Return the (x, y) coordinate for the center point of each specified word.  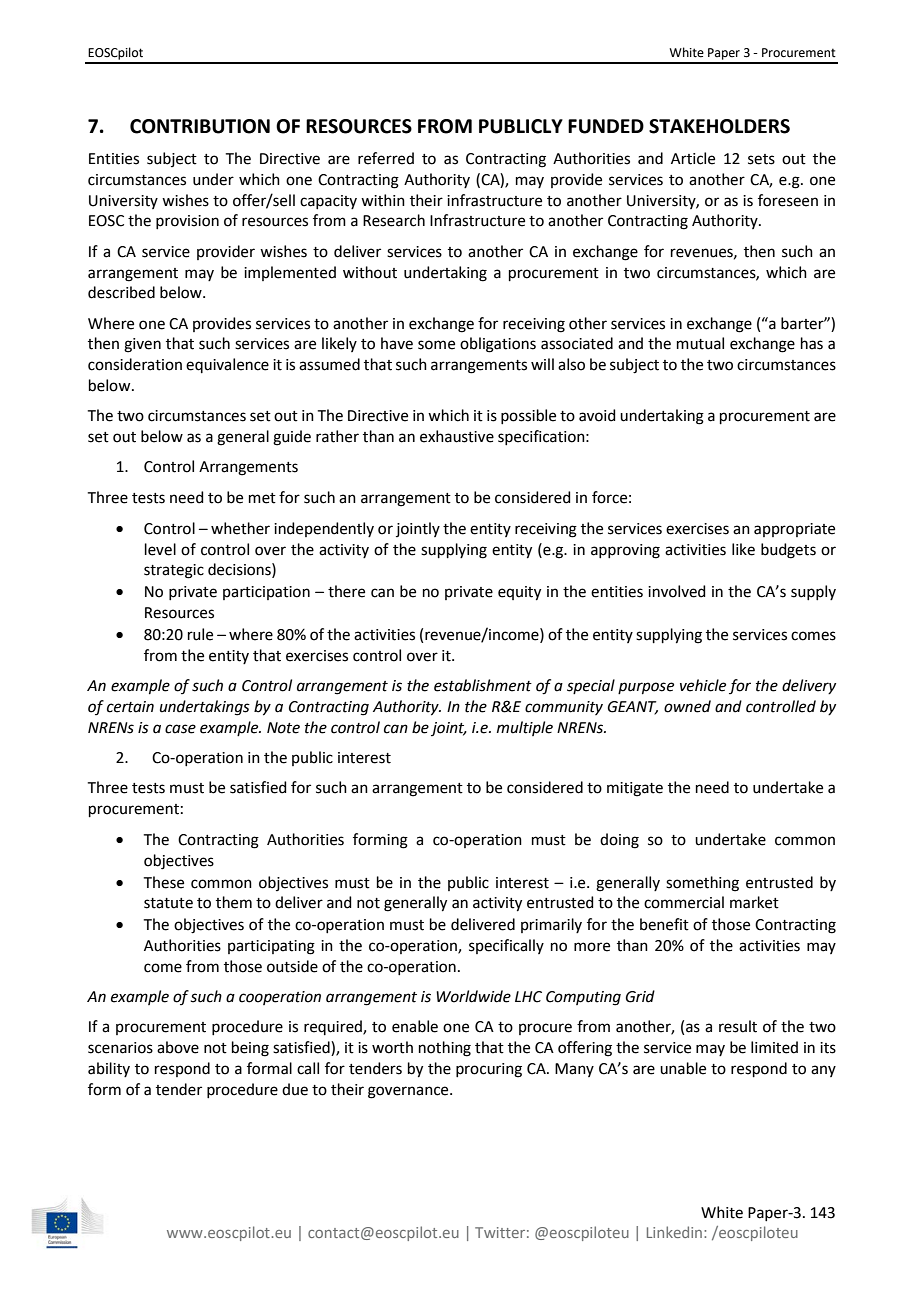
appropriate (794, 530)
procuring (489, 1070)
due (295, 1089)
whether (240, 528)
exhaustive (457, 436)
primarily (551, 925)
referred (386, 158)
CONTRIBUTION (200, 126)
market (754, 902)
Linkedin (676, 1232)
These (164, 882)
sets (761, 159)
